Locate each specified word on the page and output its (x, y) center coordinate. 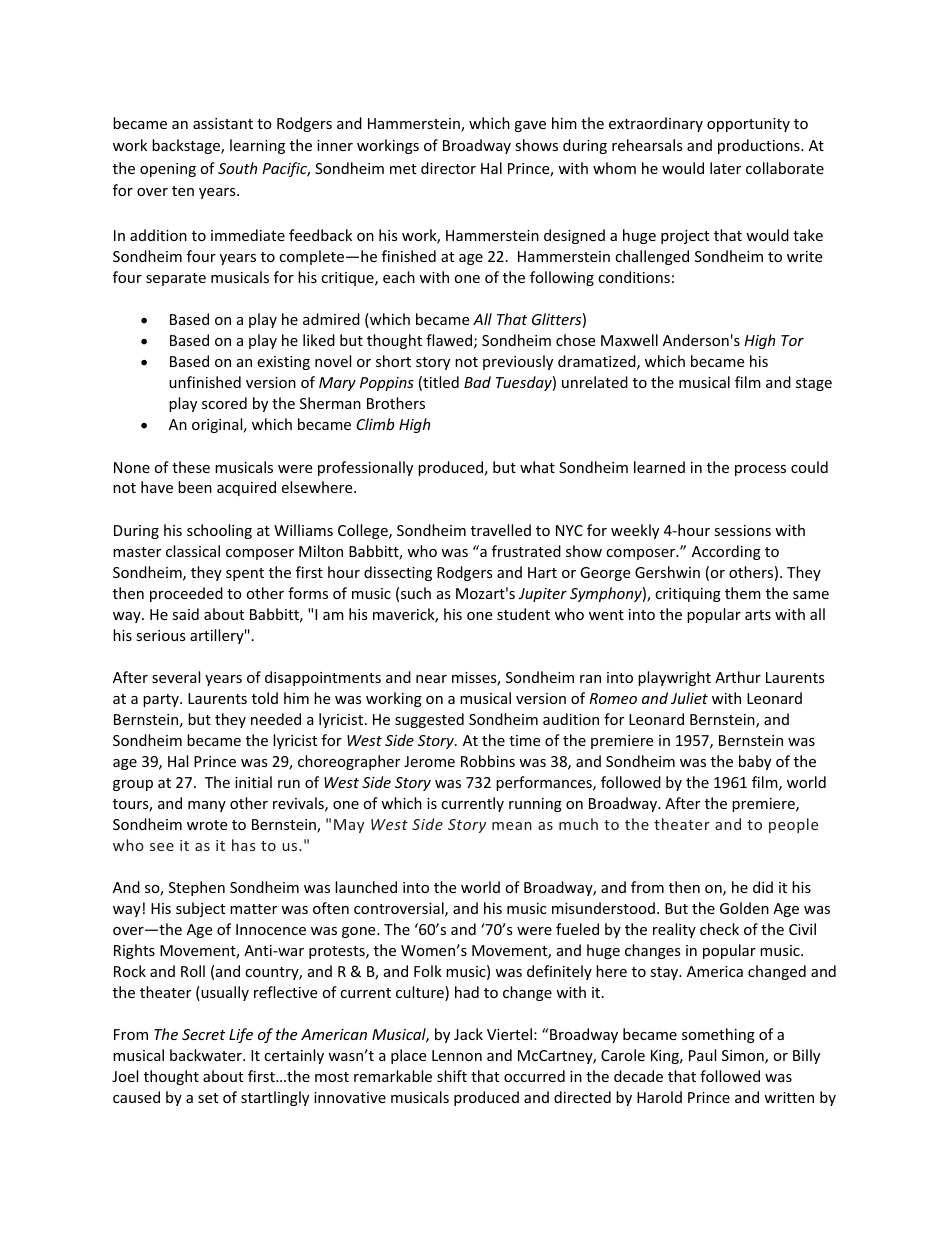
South (237, 168)
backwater (207, 1055)
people (793, 825)
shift (452, 1076)
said (185, 614)
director (448, 168)
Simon (744, 1057)
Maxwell (629, 340)
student (523, 614)
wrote (207, 825)
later (725, 168)
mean (512, 826)
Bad (477, 382)
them (743, 593)
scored (224, 403)
